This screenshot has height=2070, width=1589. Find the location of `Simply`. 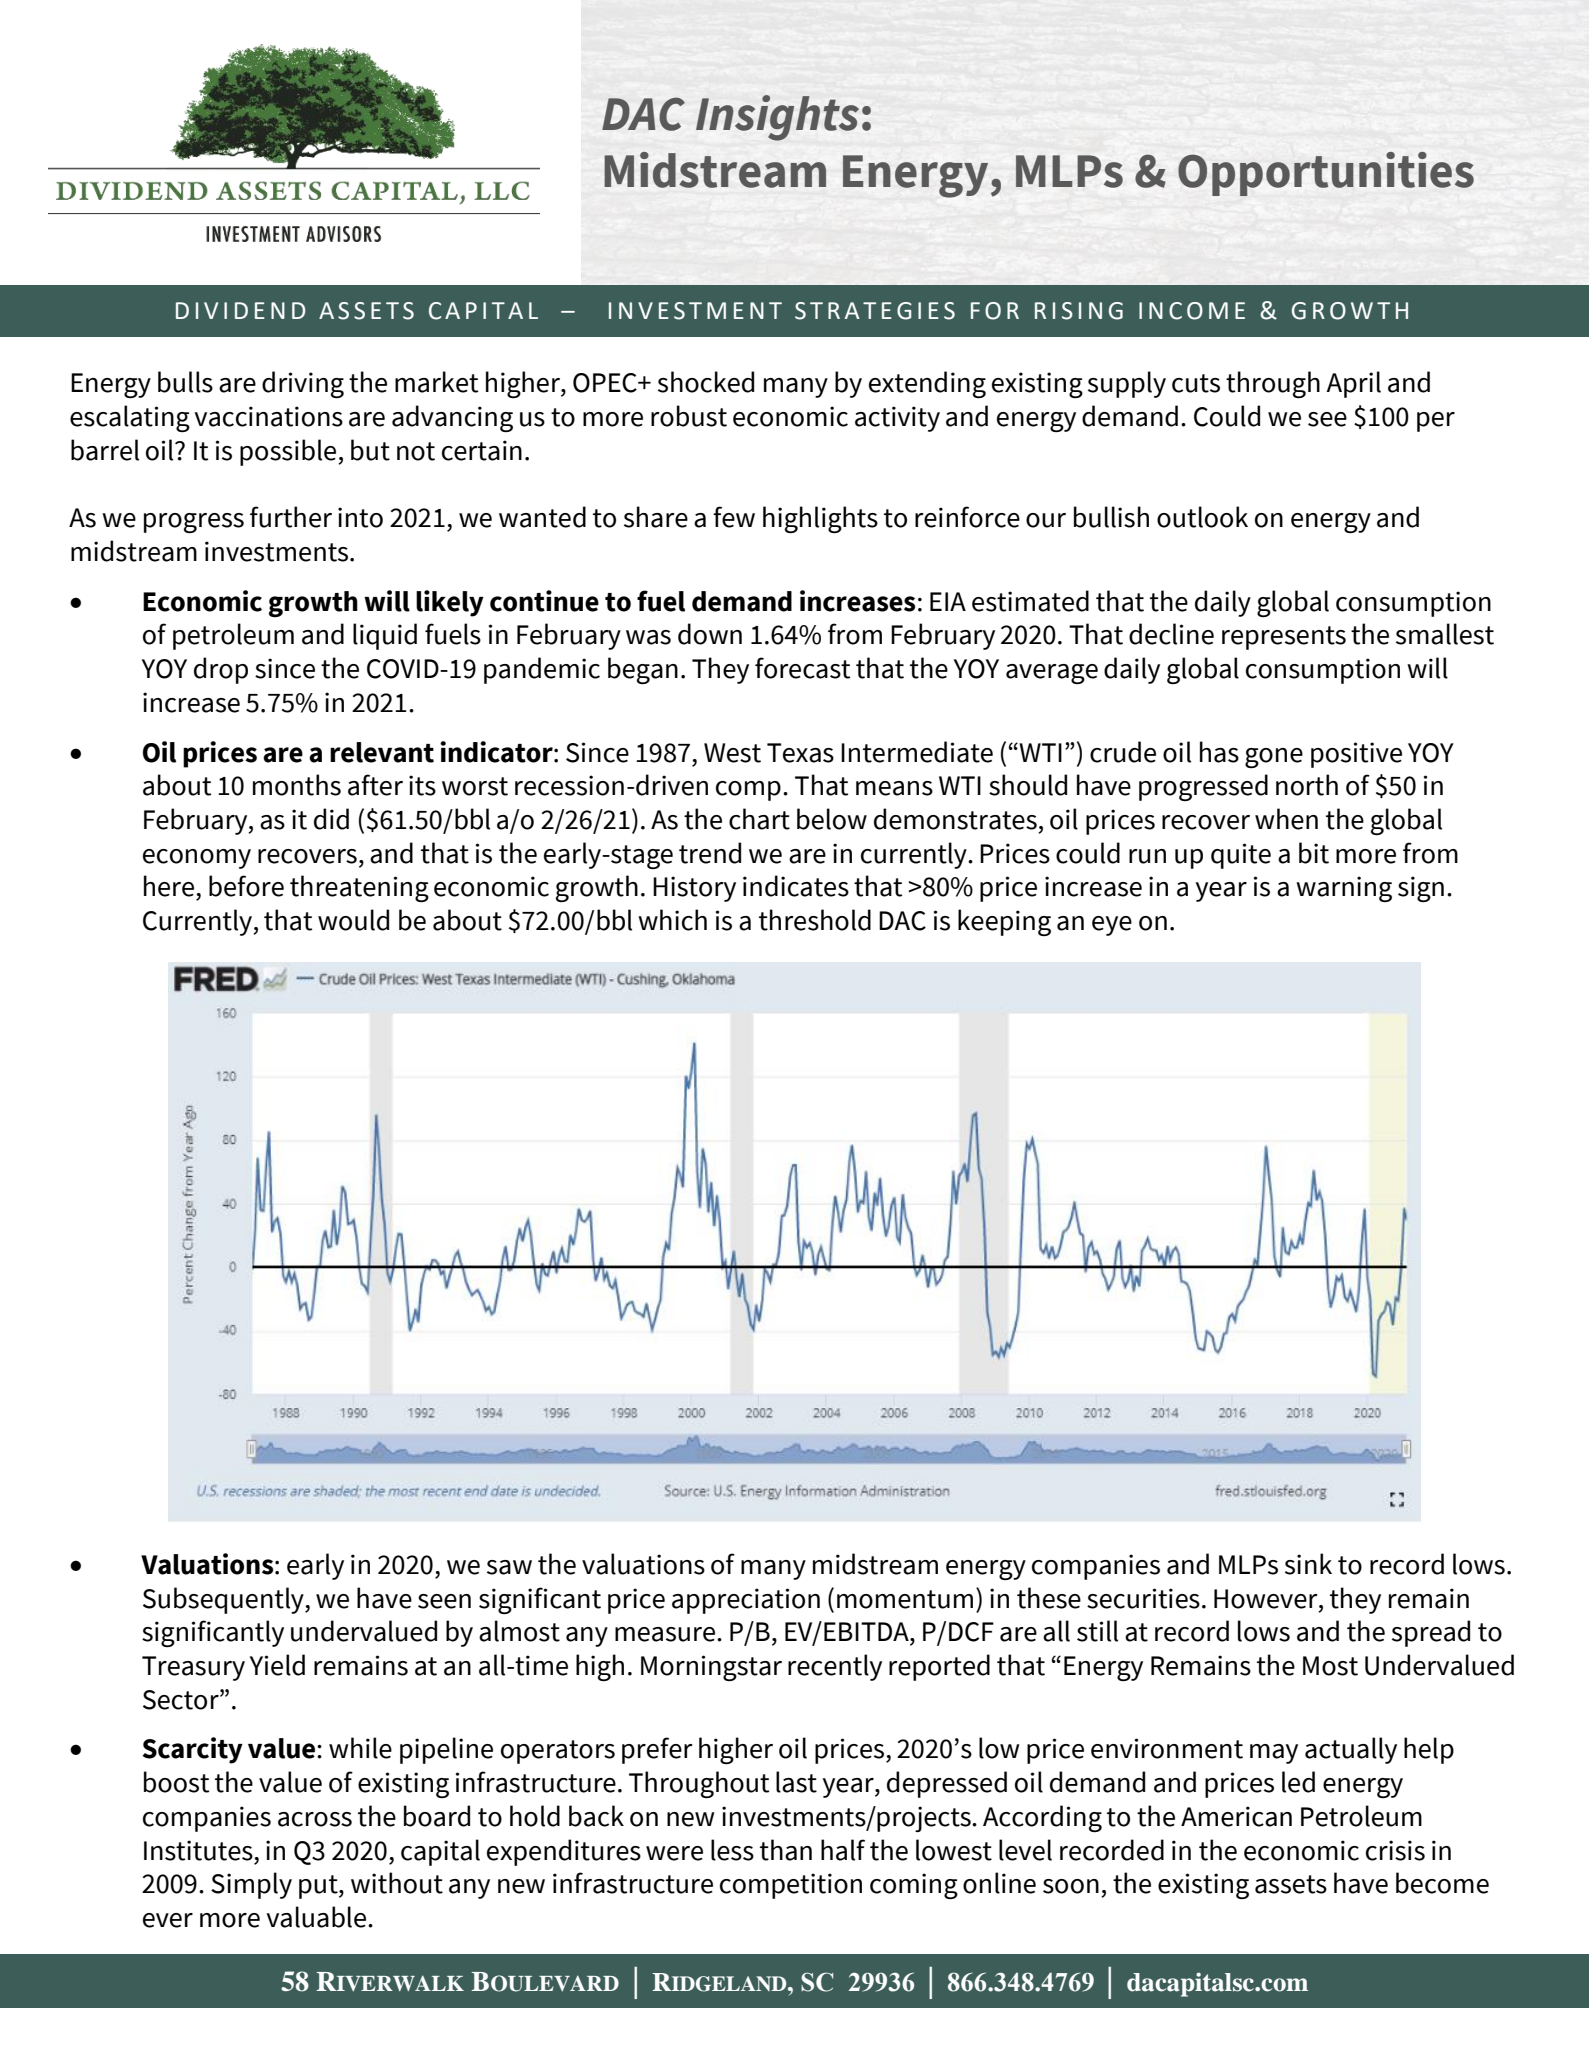

Simply is located at coordinates (251, 1885).
